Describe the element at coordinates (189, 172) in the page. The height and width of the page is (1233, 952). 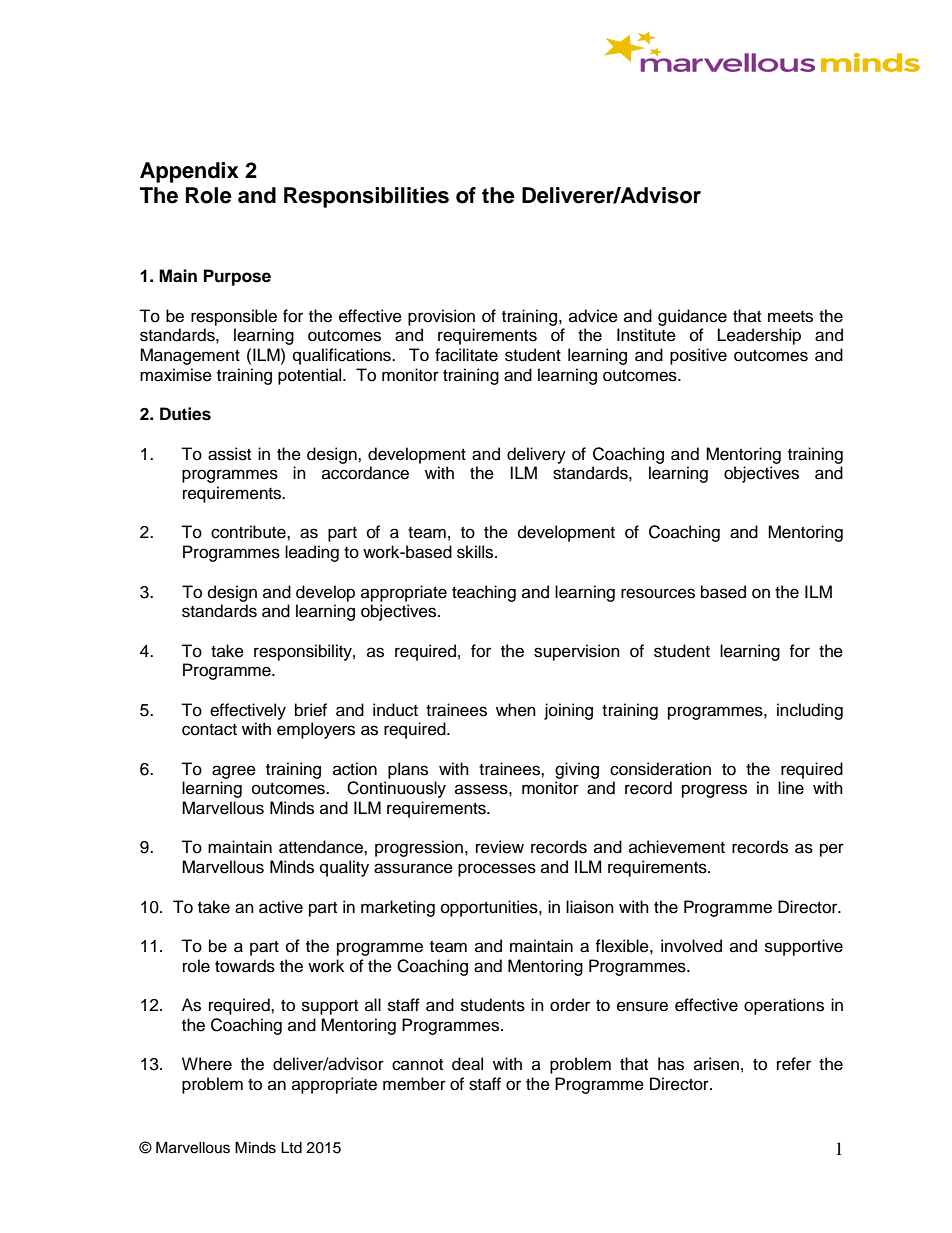
I see `Appendix` at that location.
